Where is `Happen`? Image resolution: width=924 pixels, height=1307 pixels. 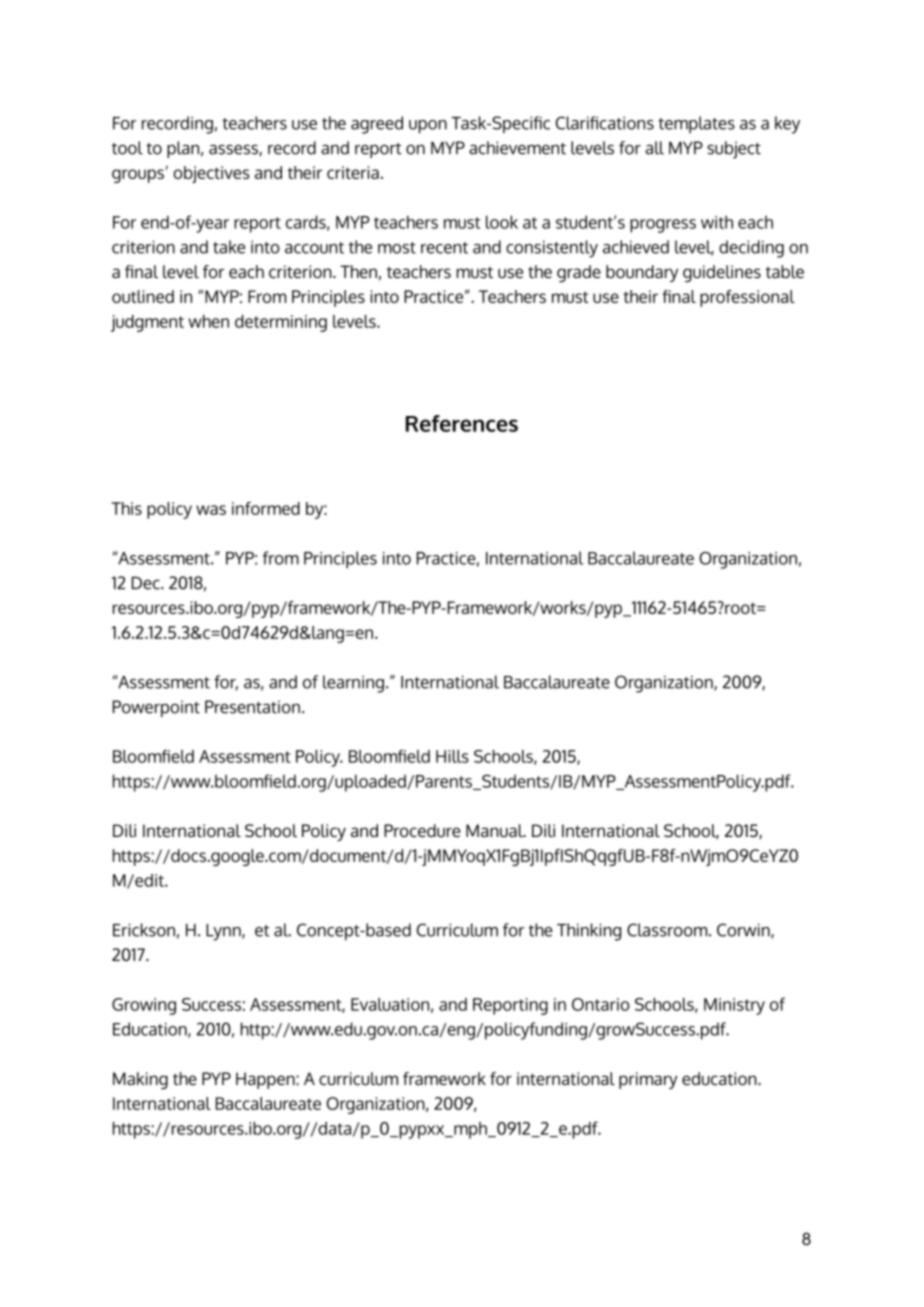
Happen is located at coordinates (266, 1080).
